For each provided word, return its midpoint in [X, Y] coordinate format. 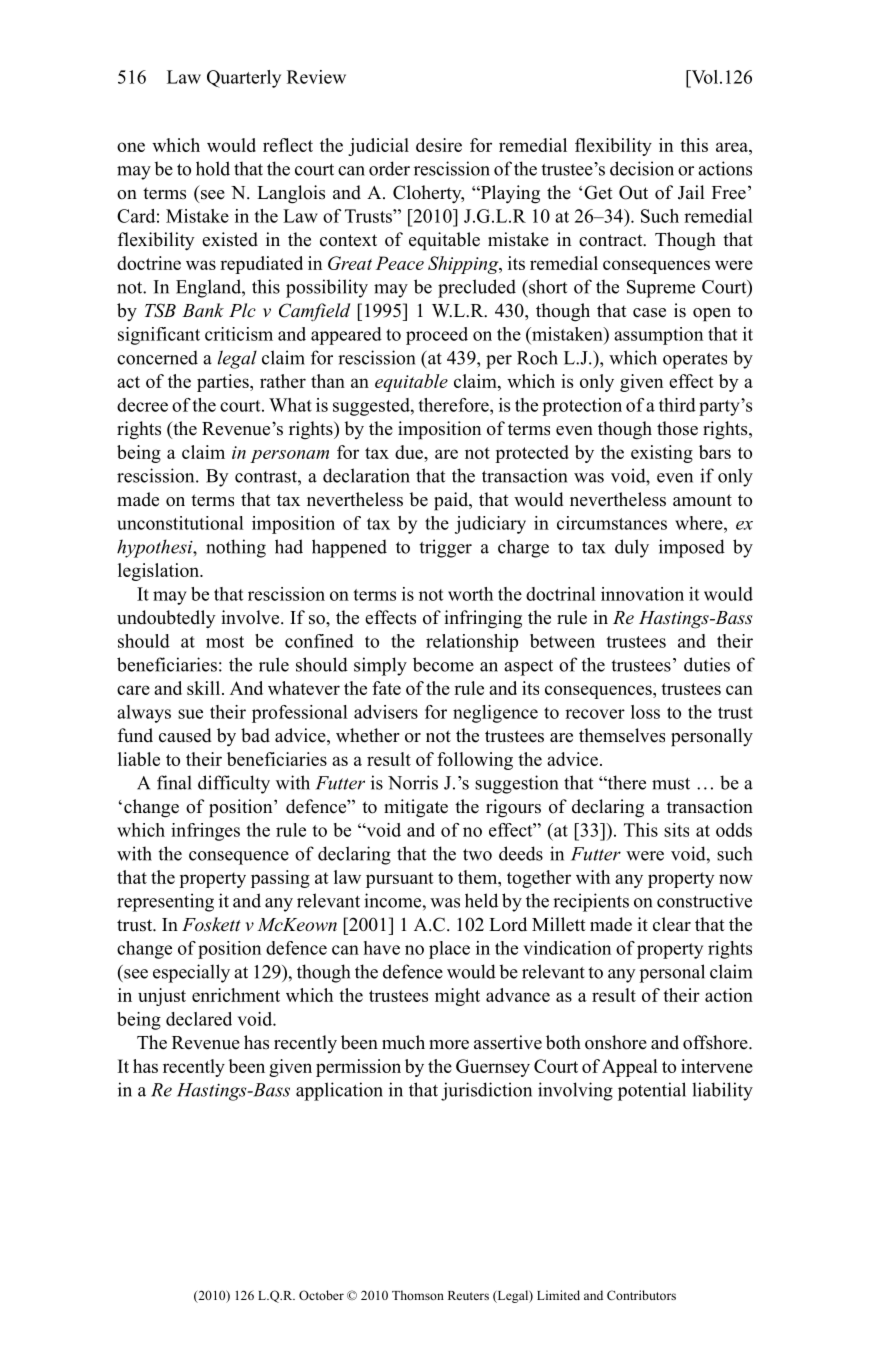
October [321, 1295]
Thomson [418, 1295]
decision [642, 168]
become [443, 664]
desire [439, 145]
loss [645, 712]
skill [203, 688]
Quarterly [244, 79]
